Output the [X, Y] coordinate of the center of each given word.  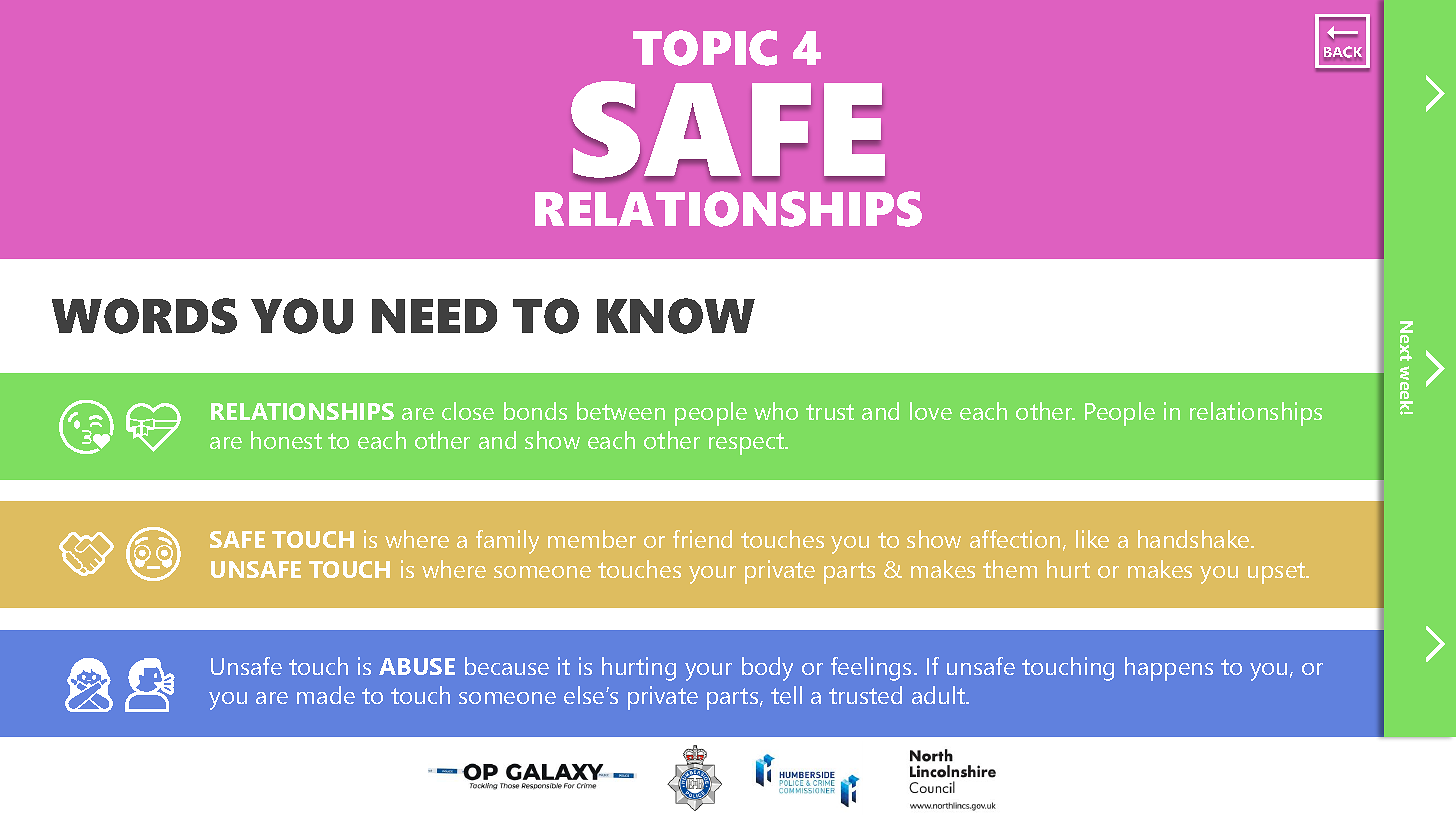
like [1092, 539]
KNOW [676, 316]
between [621, 411]
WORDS [144, 316]
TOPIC [705, 48]
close [468, 411]
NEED [434, 316]
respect [748, 444]
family [507, 542]
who [776, 411]
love [931, 411]
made [326, 695]
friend [702, 539]
